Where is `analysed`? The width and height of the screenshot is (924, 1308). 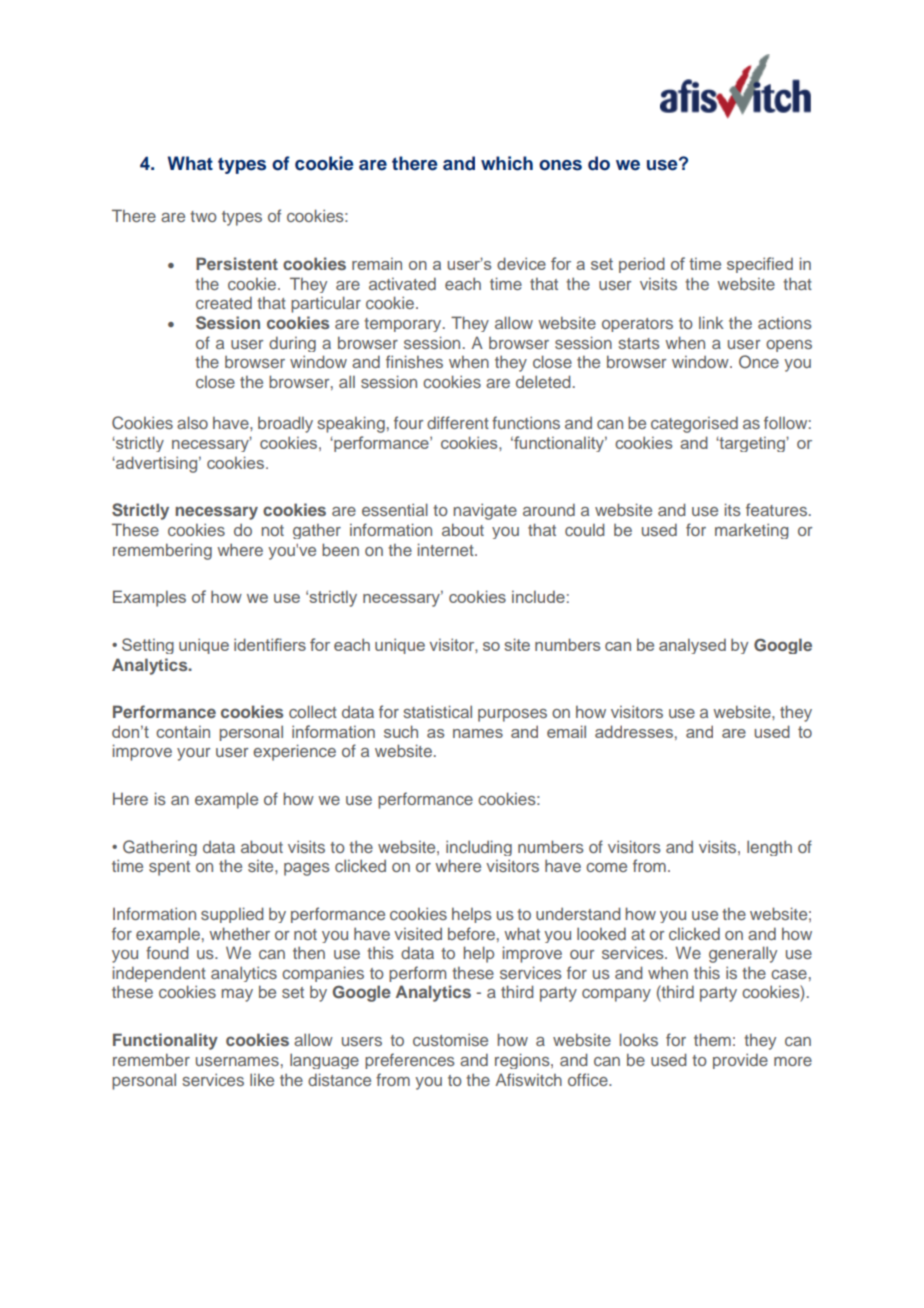 analysed is located at coordinates (692, 646).
